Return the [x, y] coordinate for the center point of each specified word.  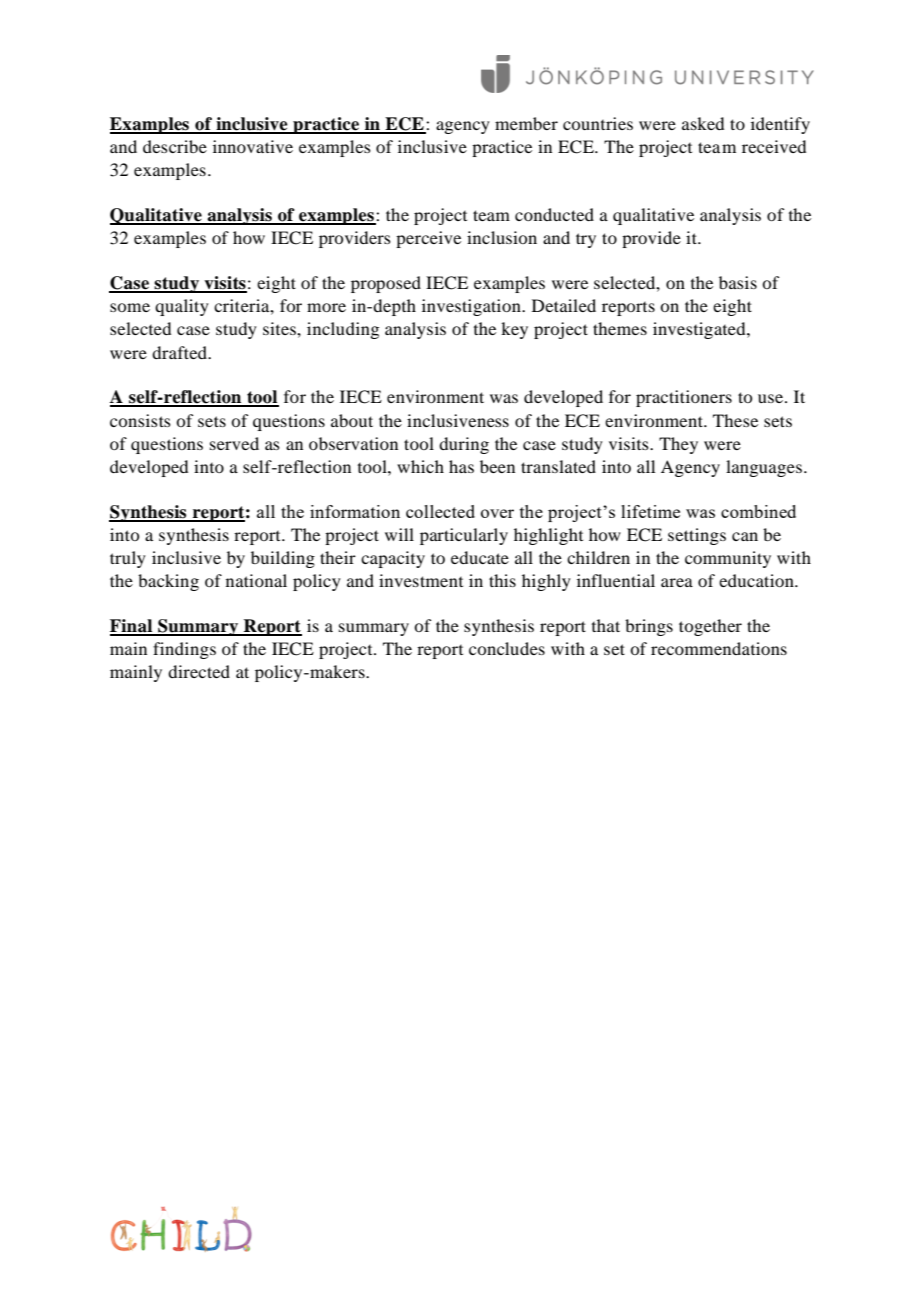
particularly [464, 536]
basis [738, 282]
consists [140, 420]
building [283, 559]
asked [703, 123]
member [526, 123]
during [464, 445]
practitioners [684, 398]
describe [175, 146]
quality [182, 307]
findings [184, 650]
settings [697, 536]
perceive [428, 239]
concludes [507, 648]
